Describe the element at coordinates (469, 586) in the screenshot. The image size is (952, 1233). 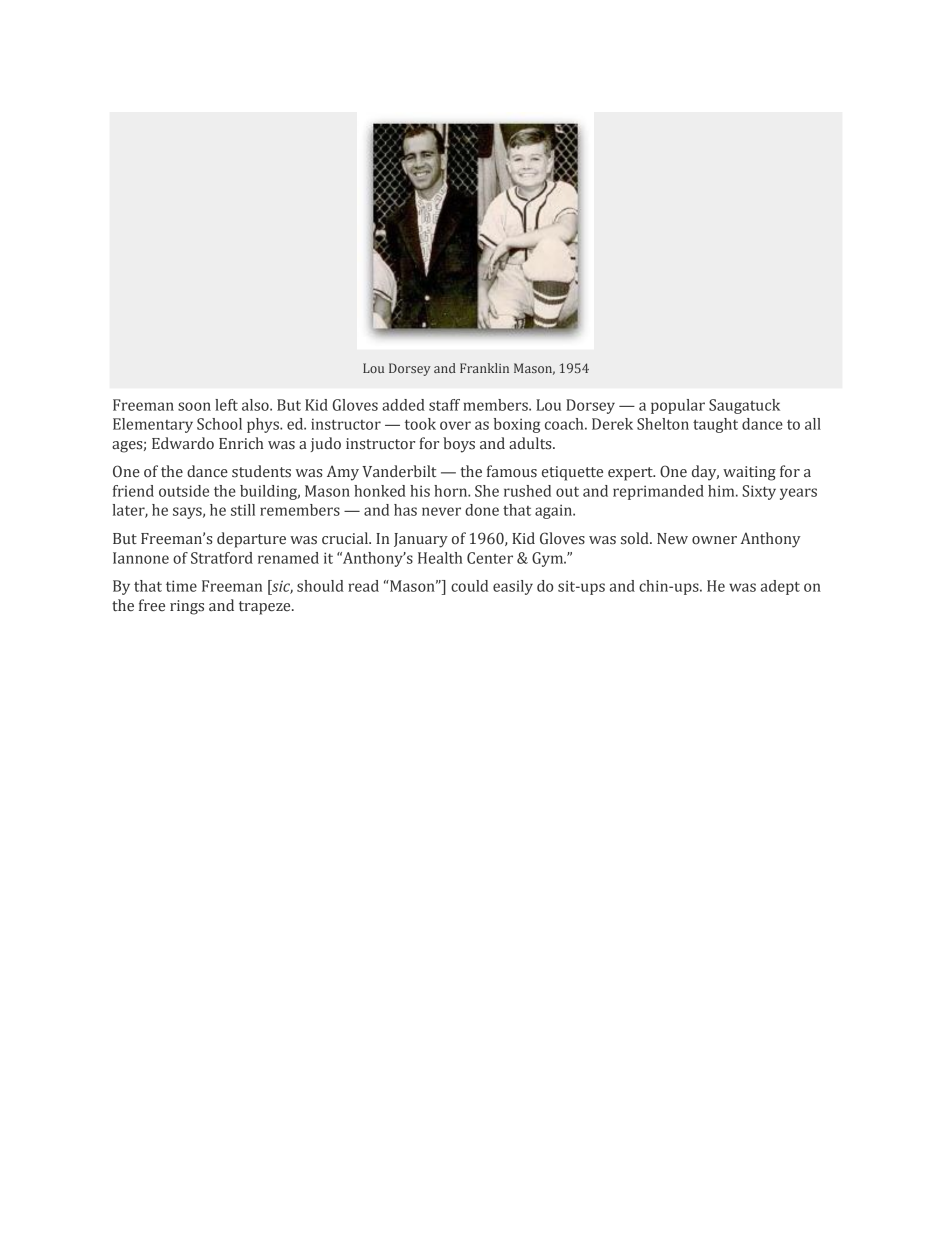
I see `could` at that location.
